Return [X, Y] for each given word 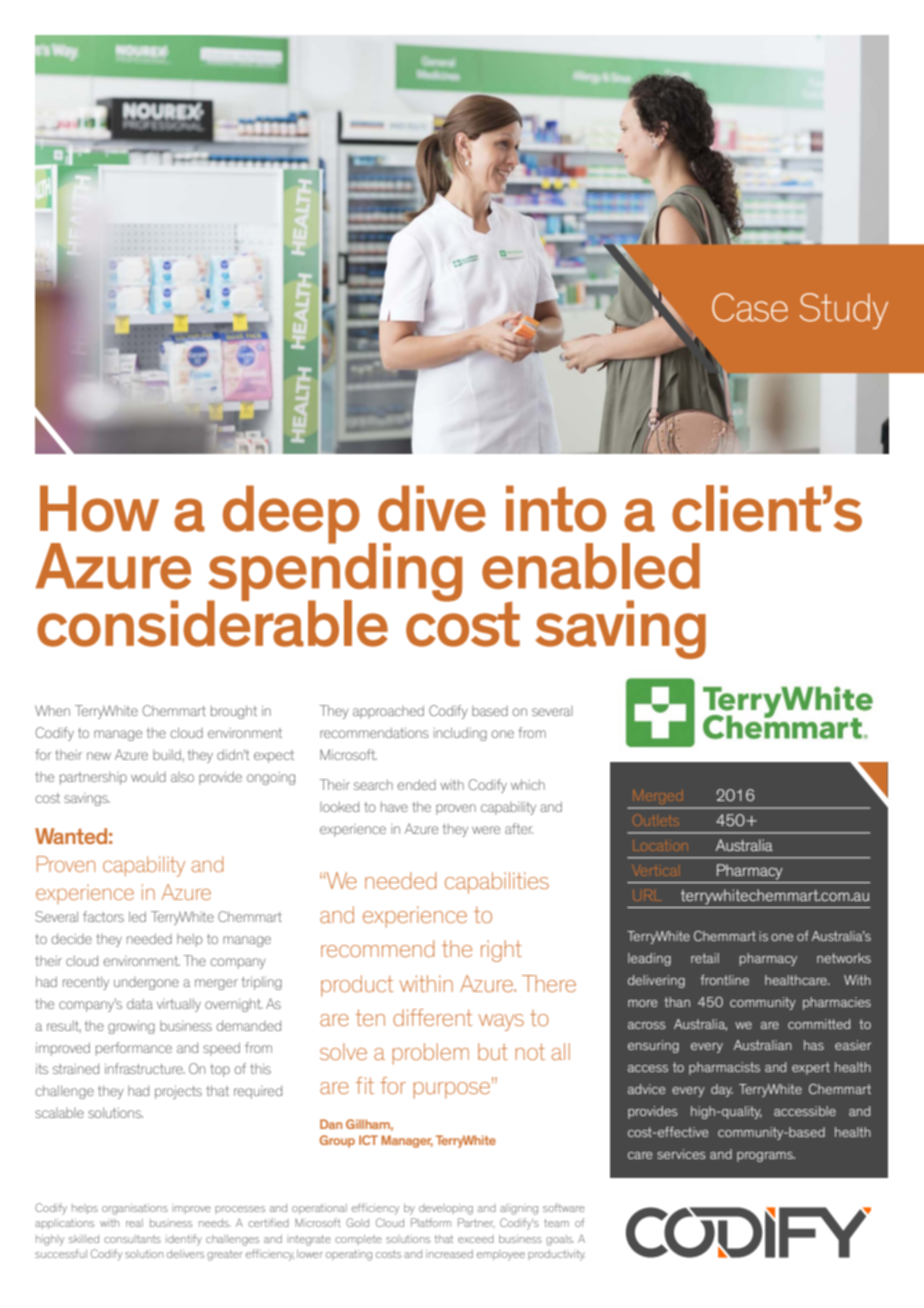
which [528, 784]
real [134, 1223]
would [148, 776]
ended [416, 784]
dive [432, 508]
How [99, 508]
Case [750, 307]
